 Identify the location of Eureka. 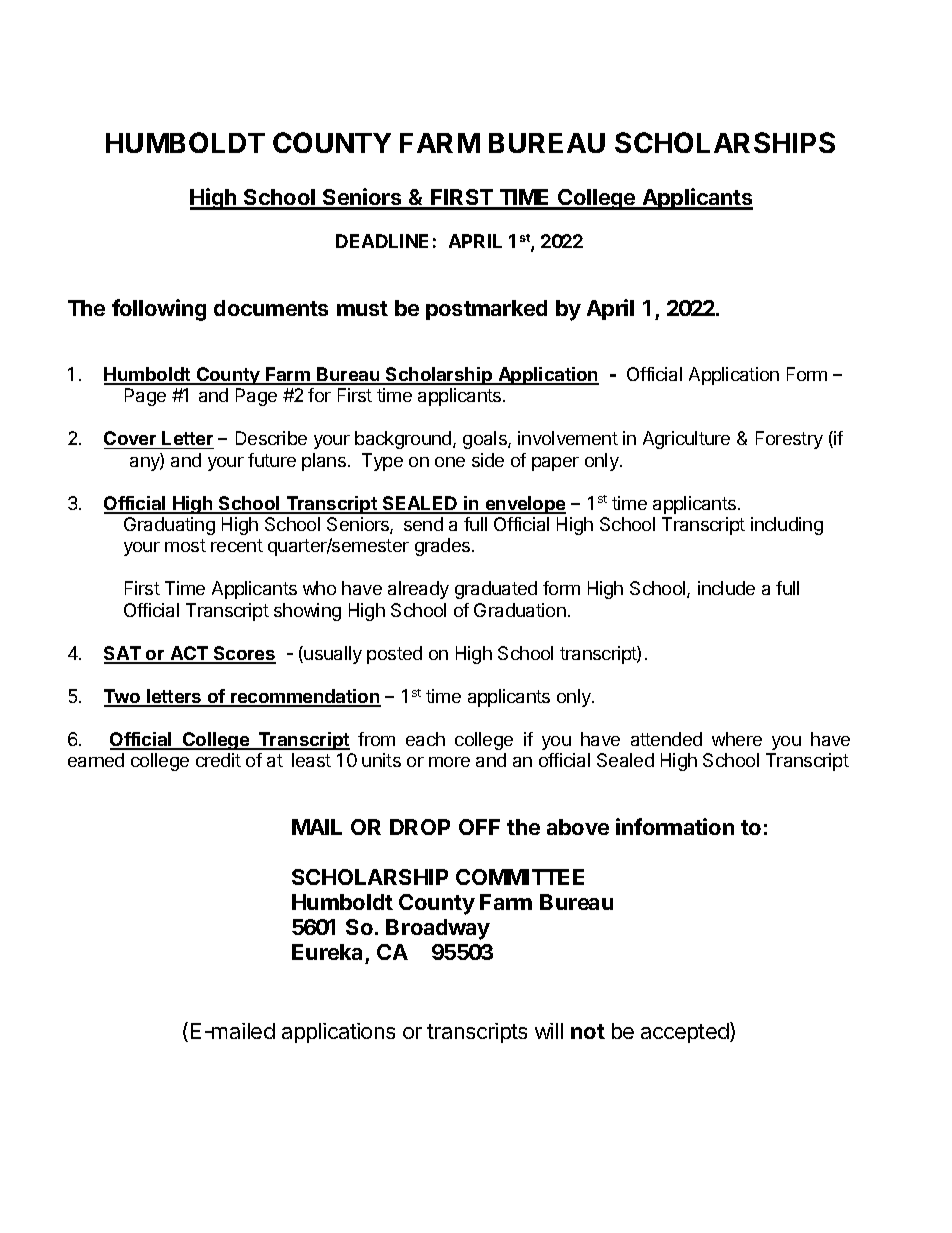
(327, 952).
